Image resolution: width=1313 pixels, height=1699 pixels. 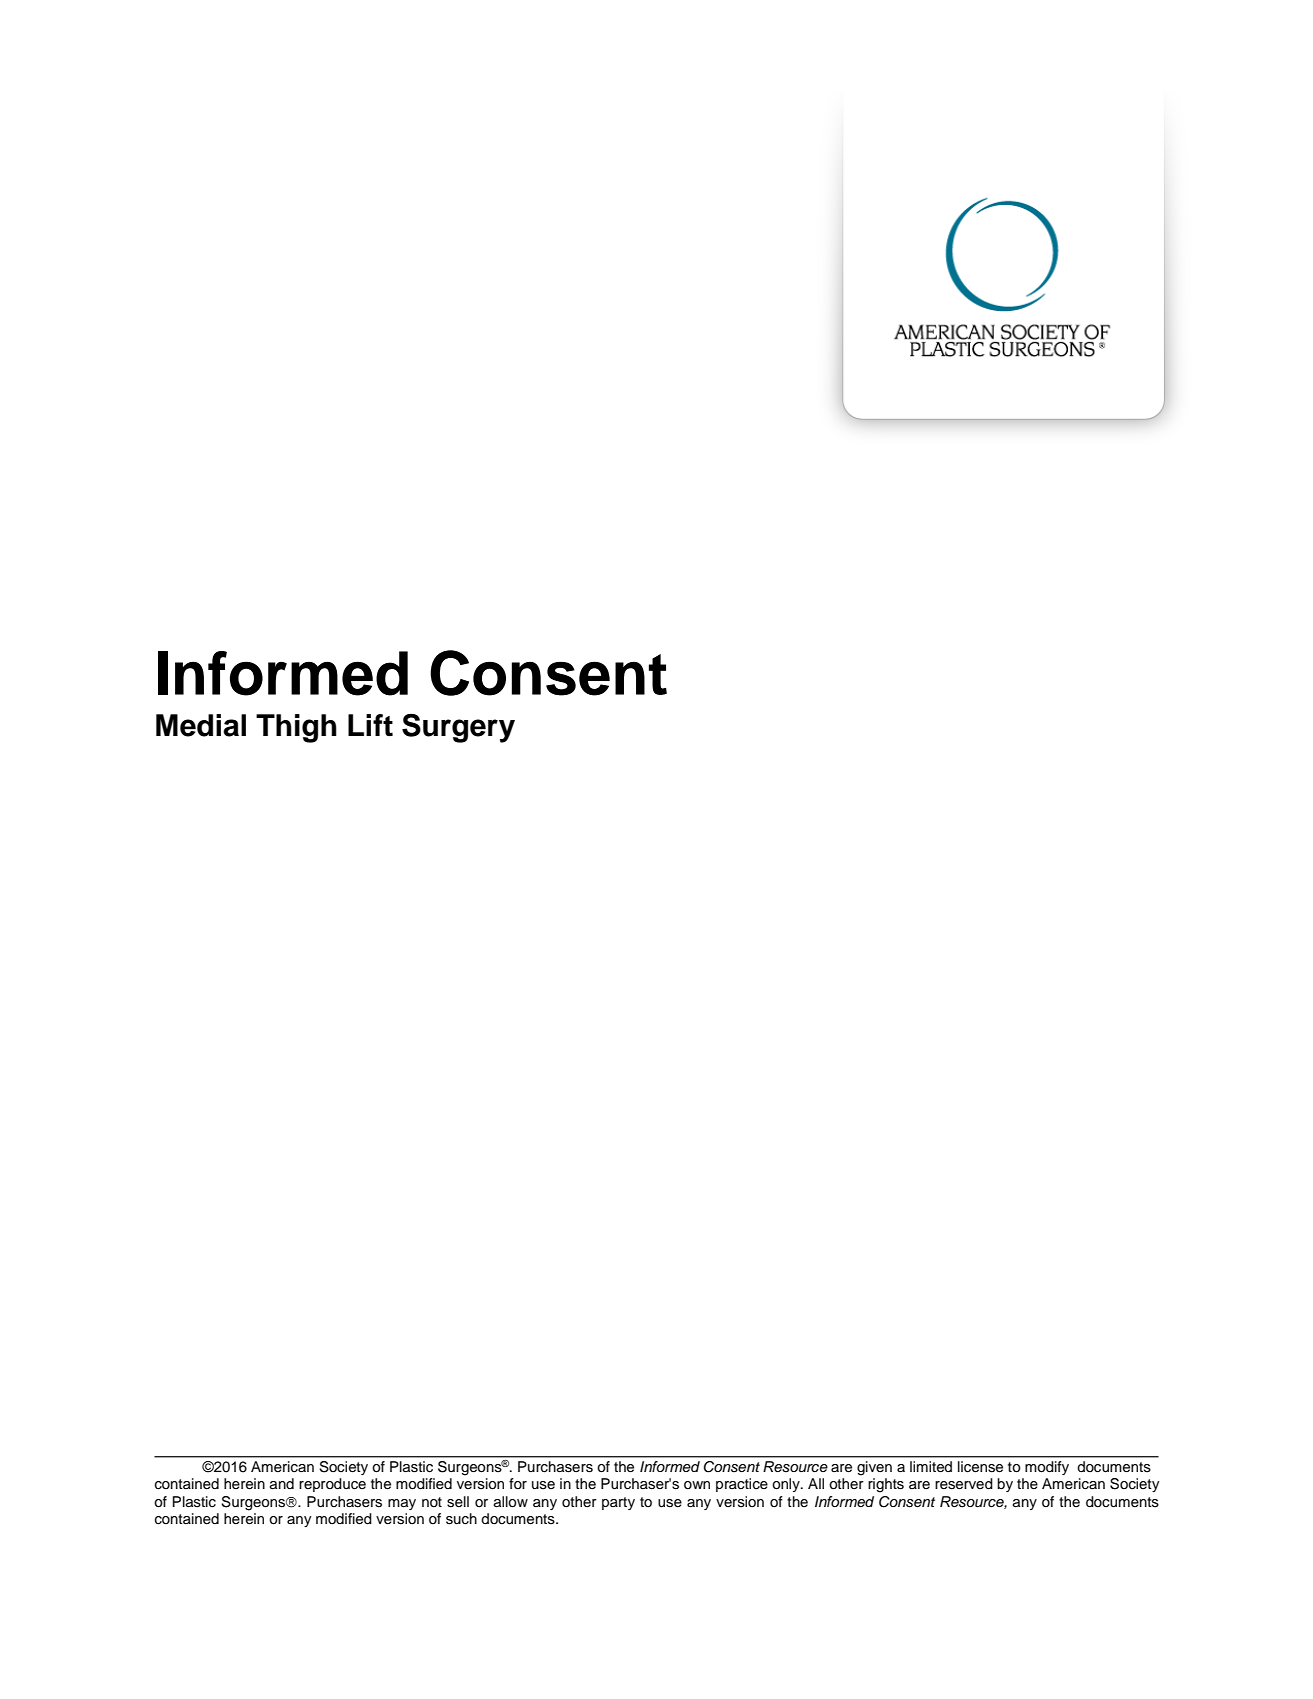 I want to click on rights, so click(x=886, y=1485).
